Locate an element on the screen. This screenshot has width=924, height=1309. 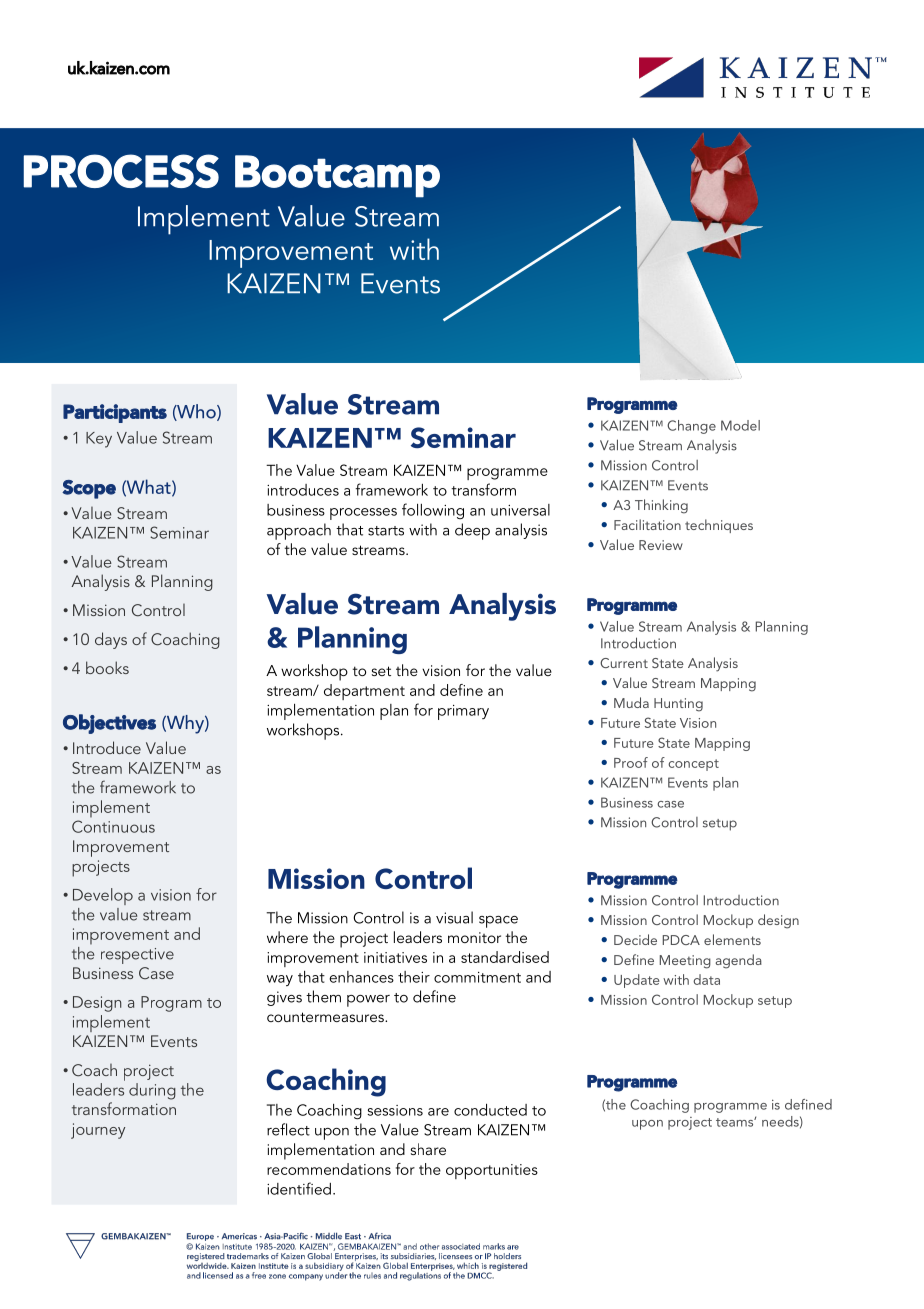
Change is located at coordinates (691, 427).
